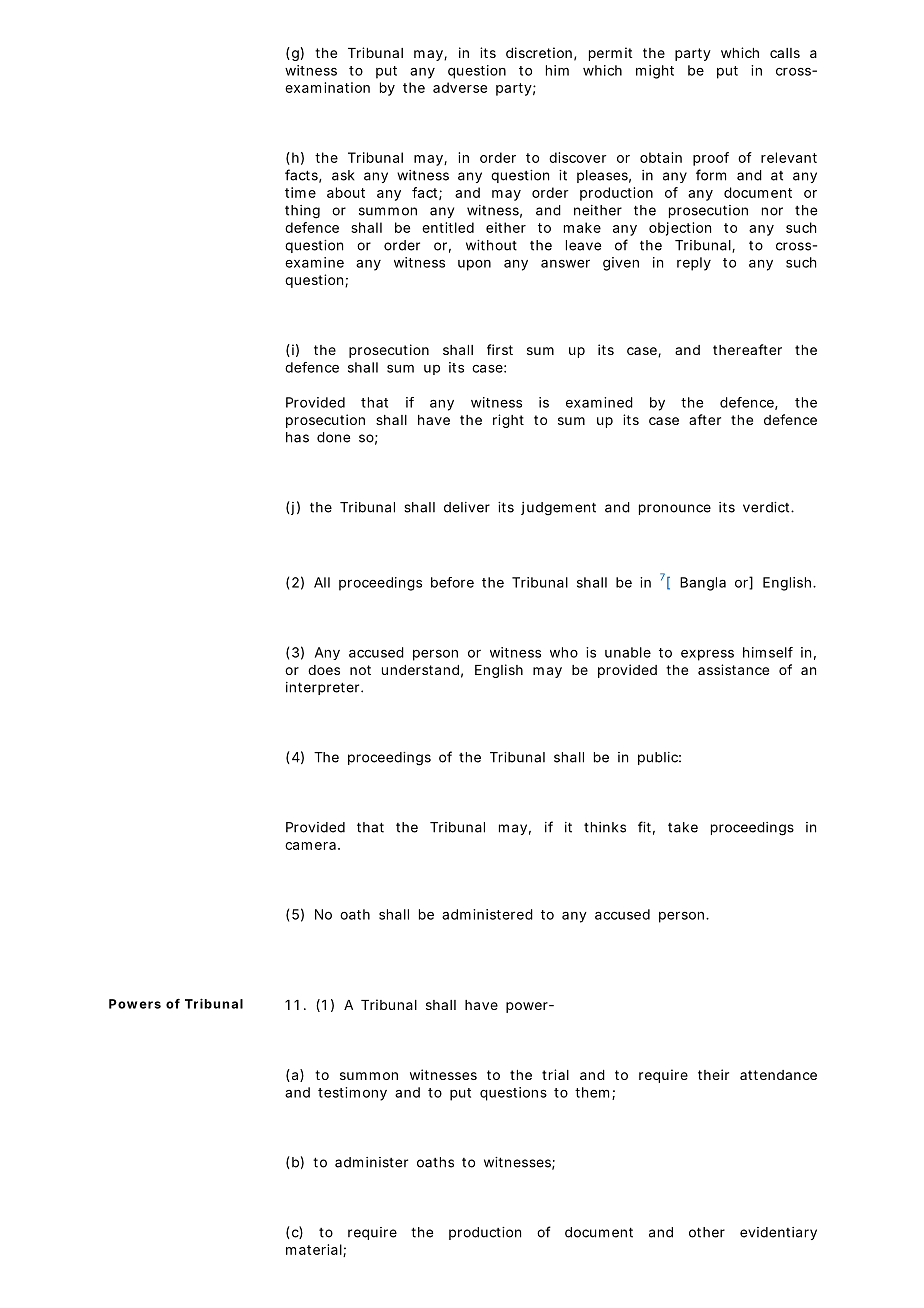 The height and width of the screenshot is (1308, 924). Describe the element at coordinates (448, 227) in the screenshot. I see `entitled` at that location.
